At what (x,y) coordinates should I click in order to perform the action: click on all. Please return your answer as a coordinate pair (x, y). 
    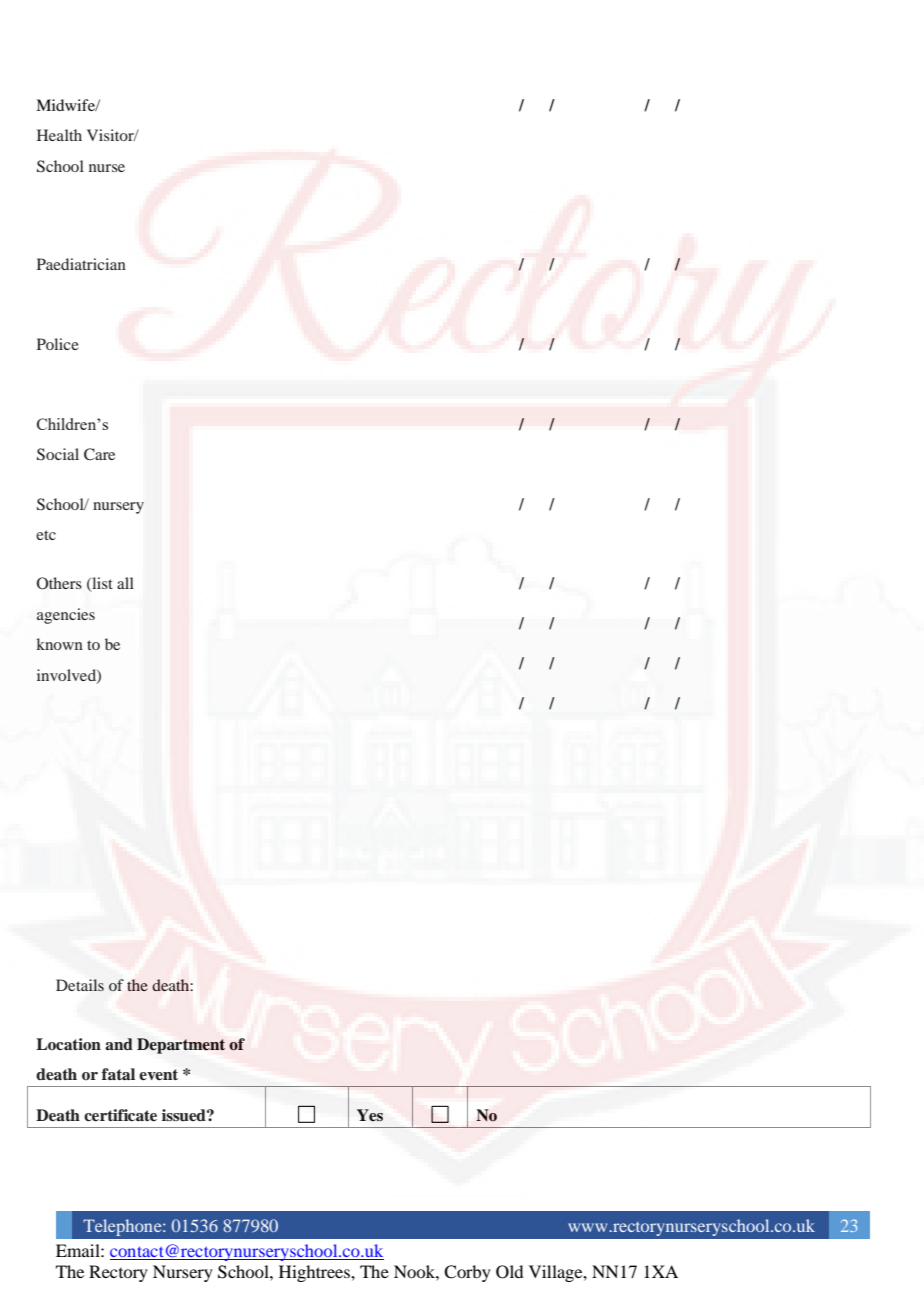
    Looking at the image, I should click on (125, 583).
